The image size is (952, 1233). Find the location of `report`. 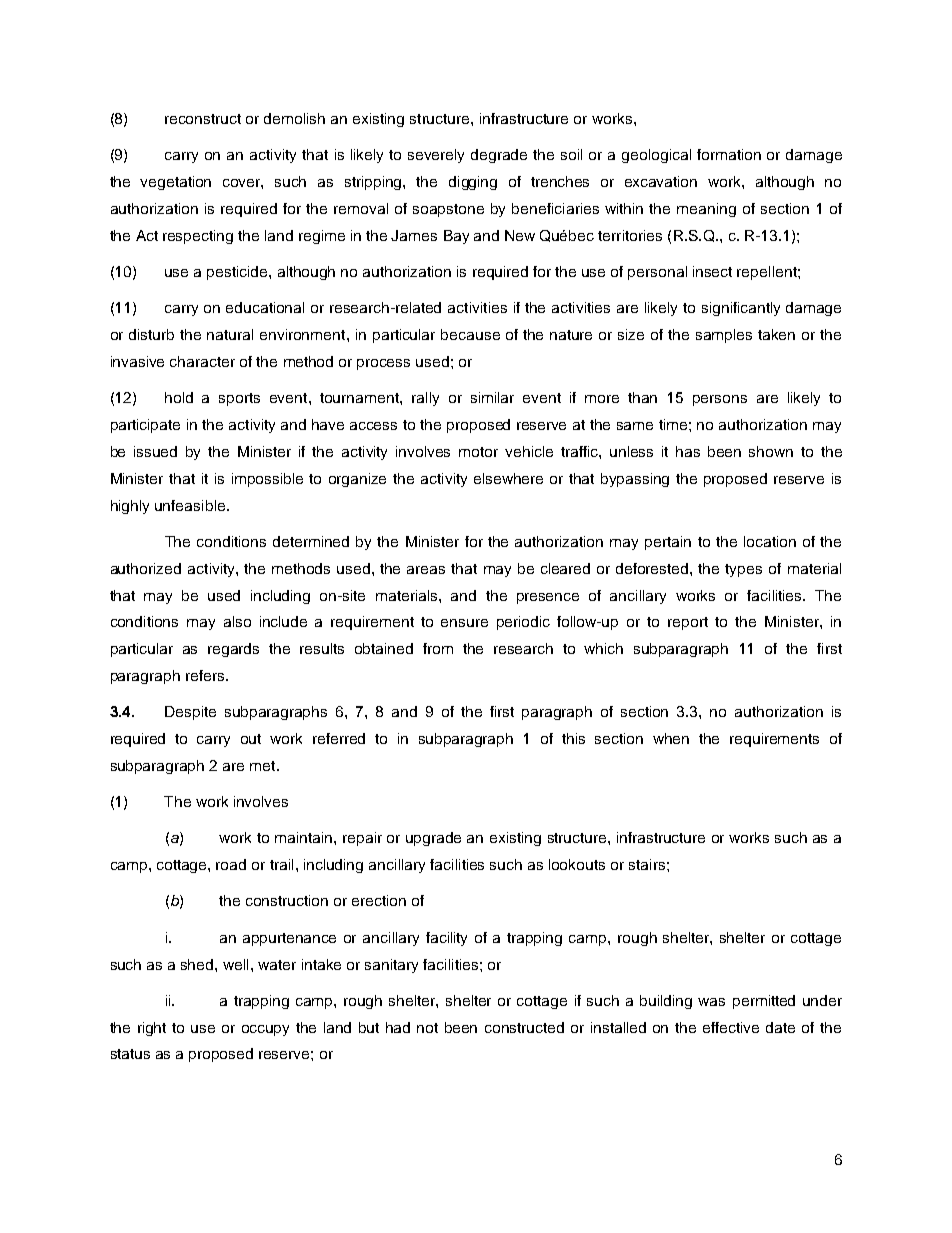

report is located at coordinates (688, 623).
